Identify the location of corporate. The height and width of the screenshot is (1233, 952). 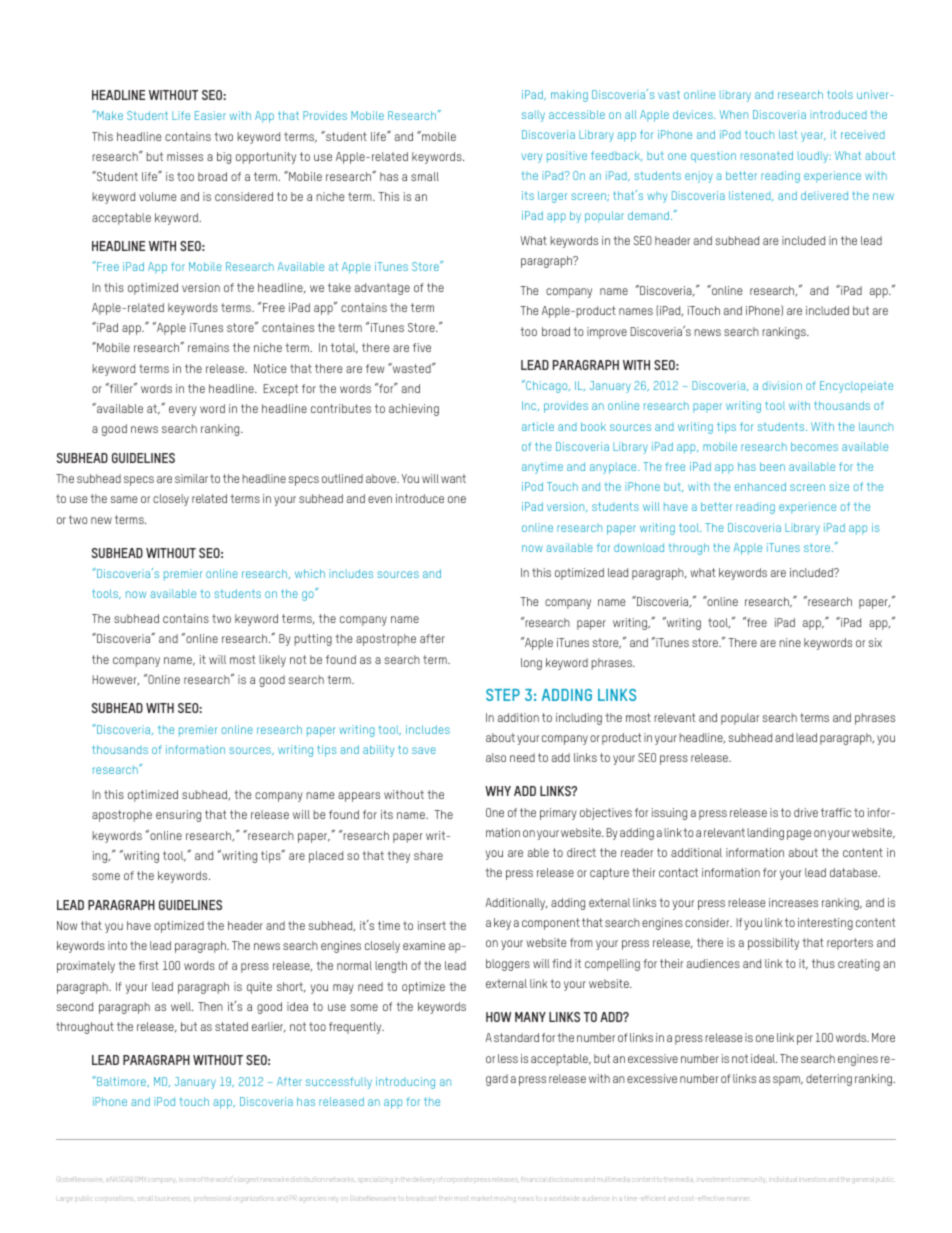
(459, 1180).
